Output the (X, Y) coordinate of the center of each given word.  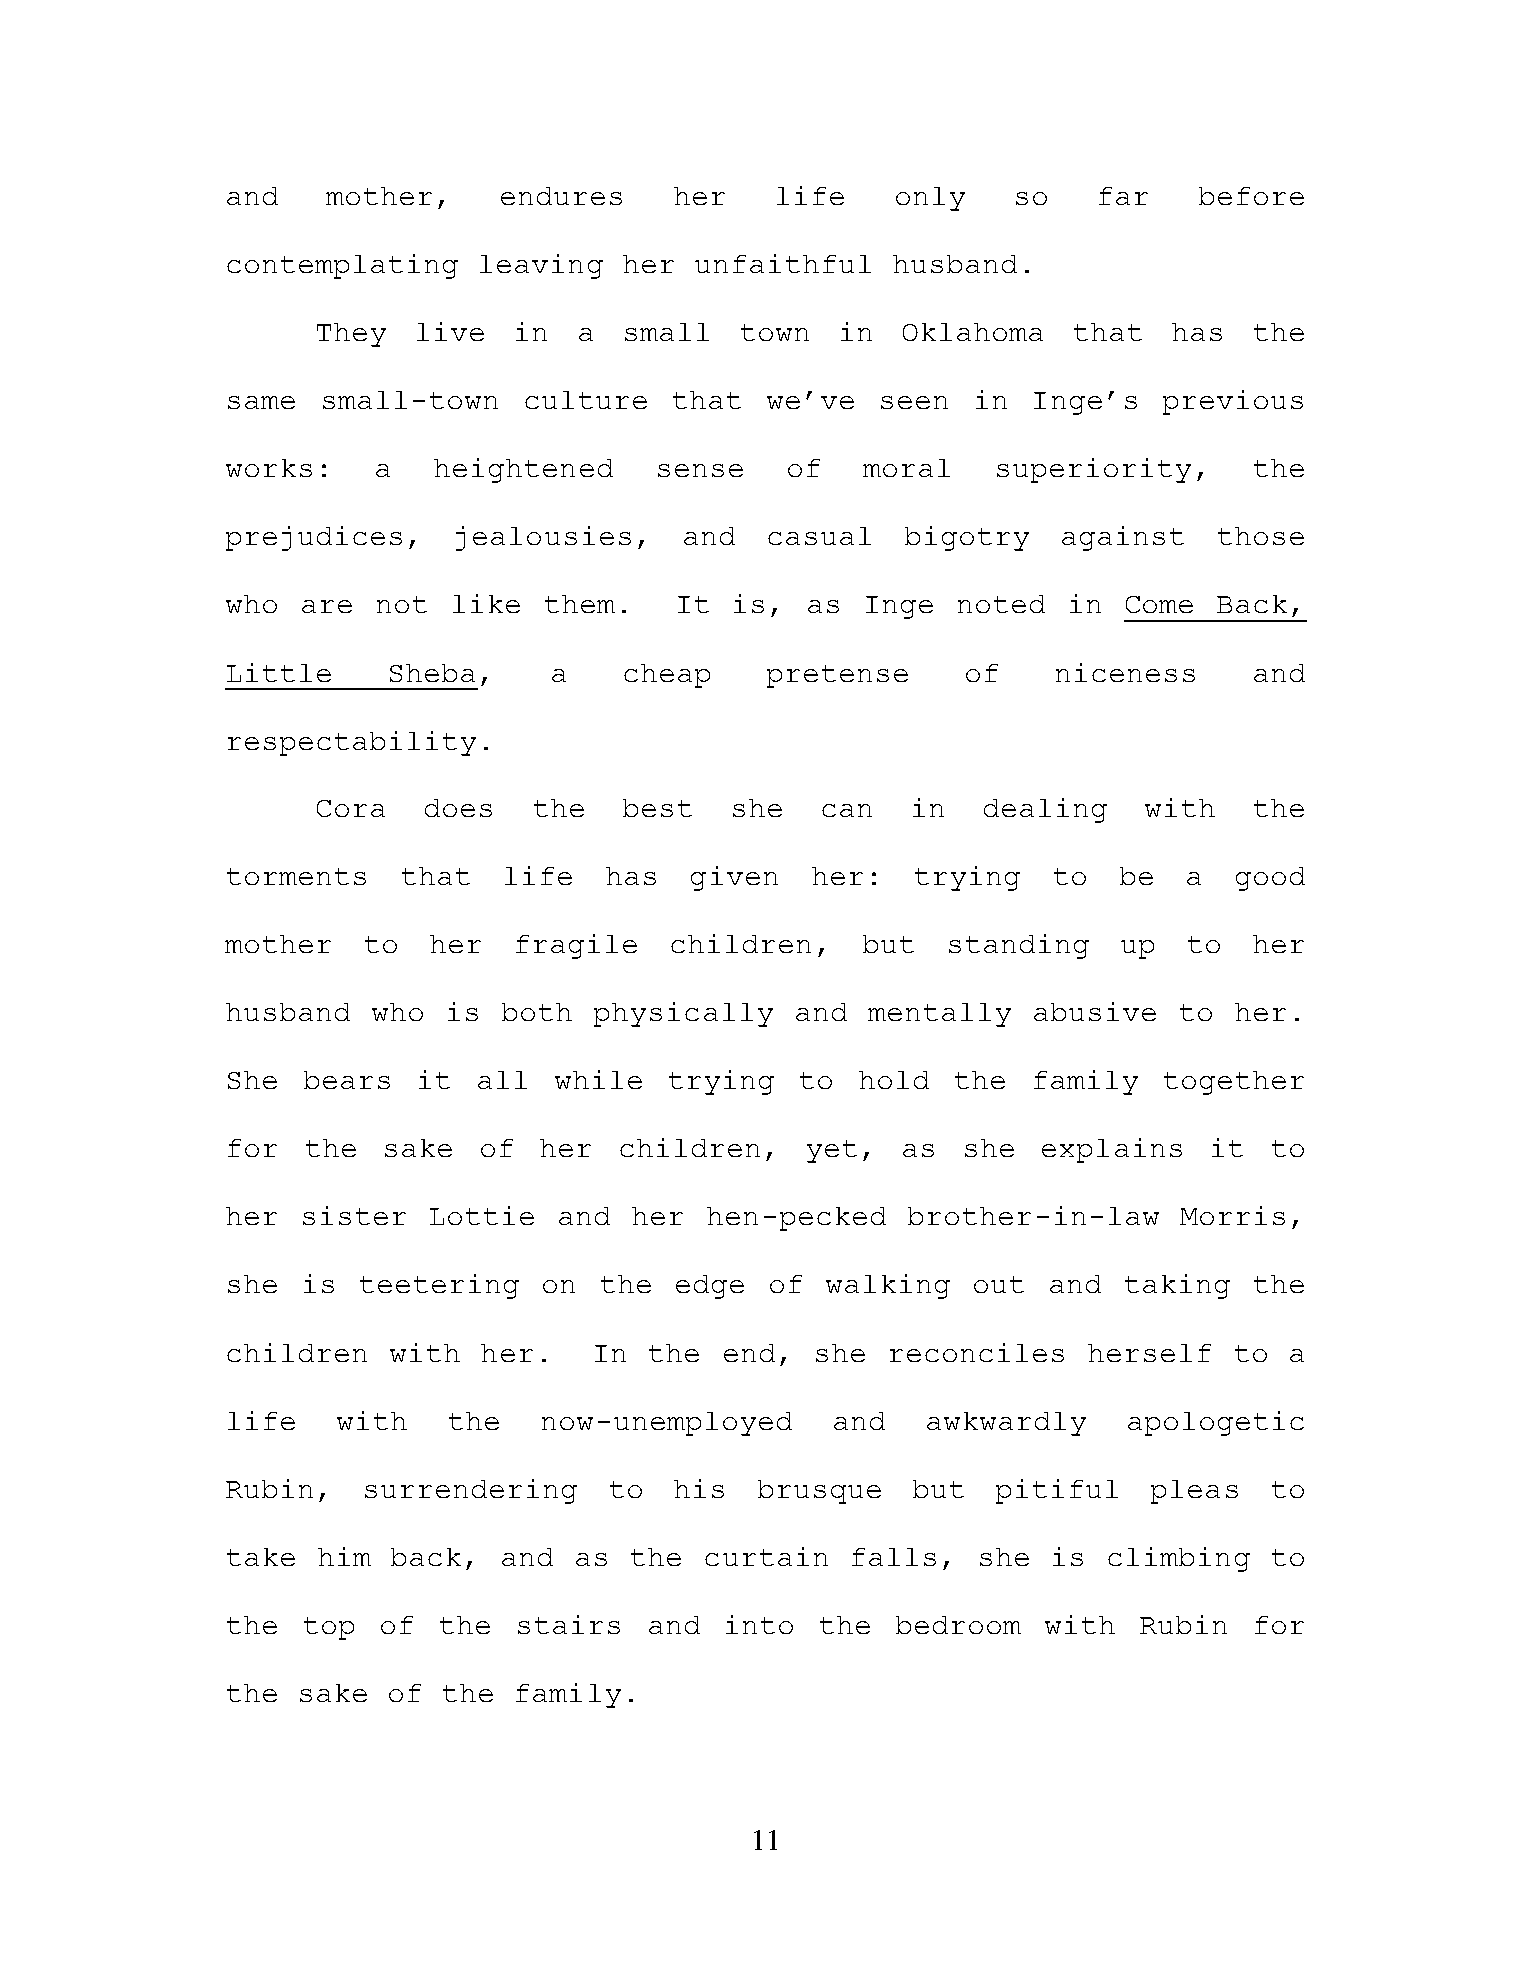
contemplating (342, 266)
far (1123, 196)
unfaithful (783, 263)
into (759, 1624)
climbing (1179, 1559)
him (344, 1556)
